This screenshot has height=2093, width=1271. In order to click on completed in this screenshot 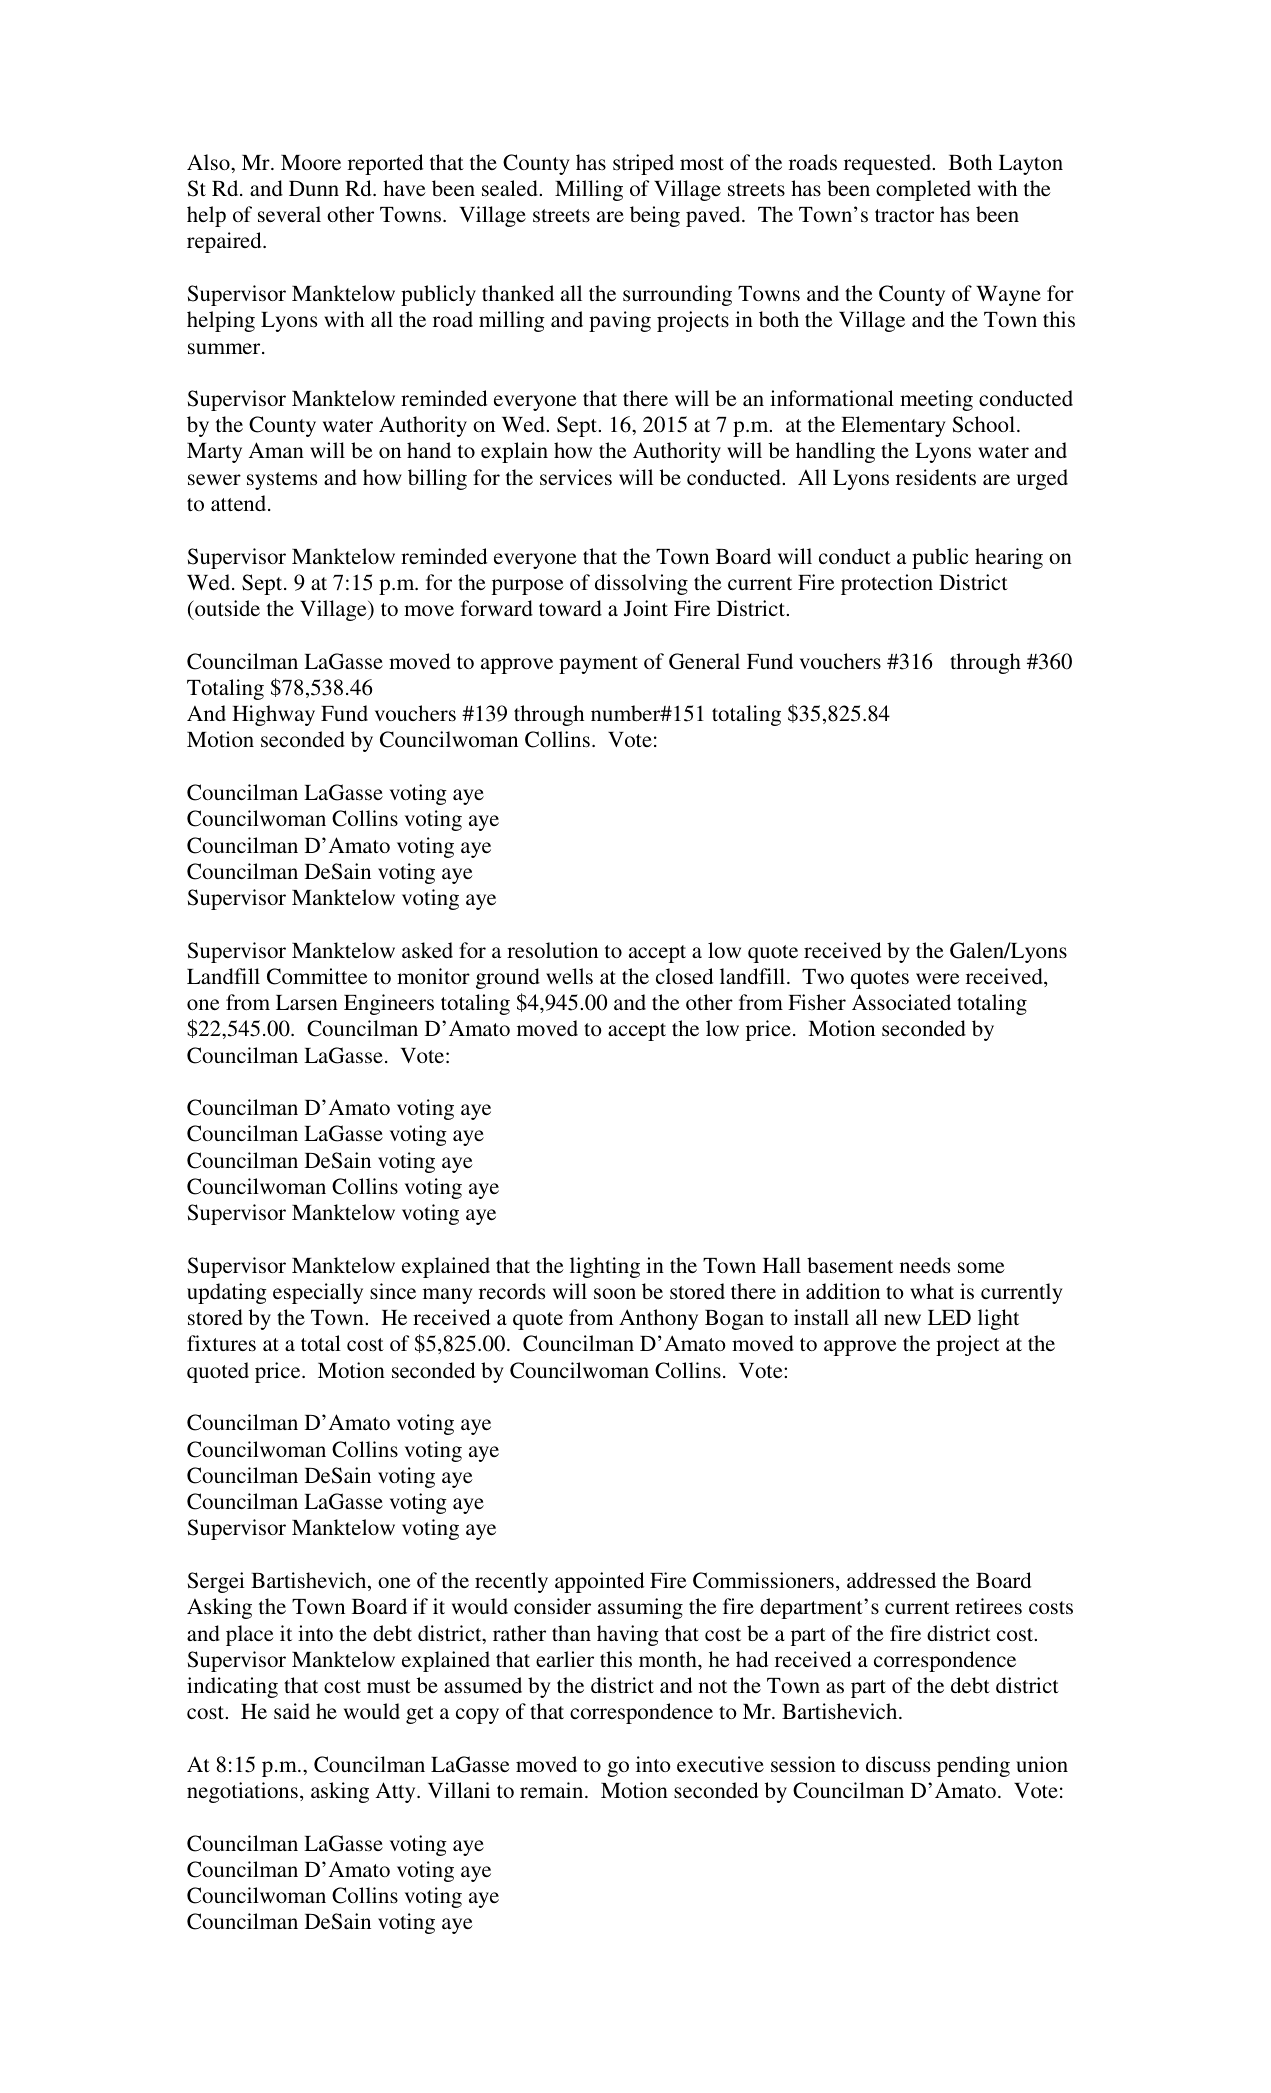, I will do `click(923, 190)`.
